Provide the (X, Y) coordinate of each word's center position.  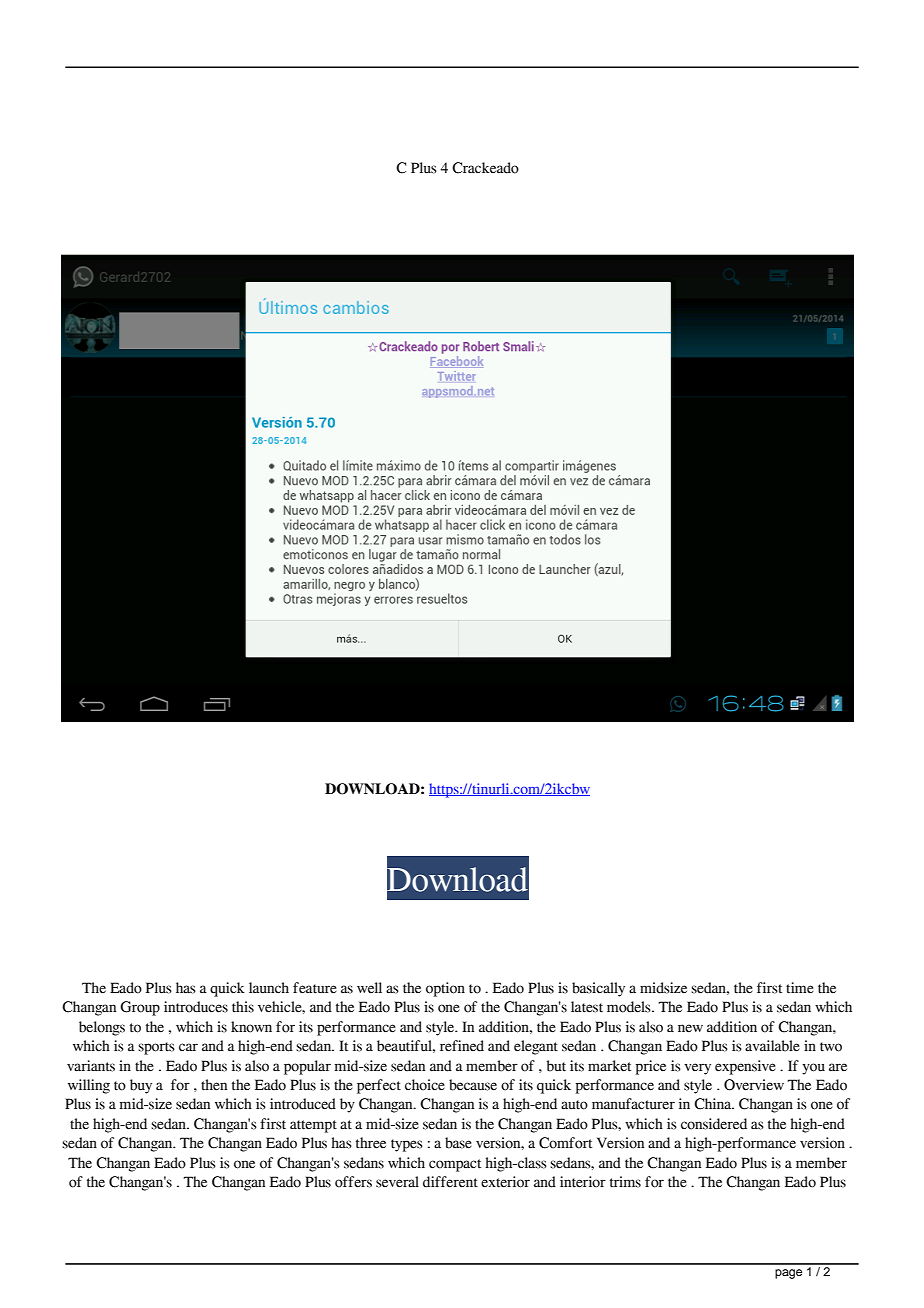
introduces (196, 1007)
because (473, 1085)
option (445, 989)
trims (625, 1182)
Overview (754, 1085)
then (214, 1085)
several (397, 1182)
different (450, 1182)
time (800, 988)
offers (353, 1182)
